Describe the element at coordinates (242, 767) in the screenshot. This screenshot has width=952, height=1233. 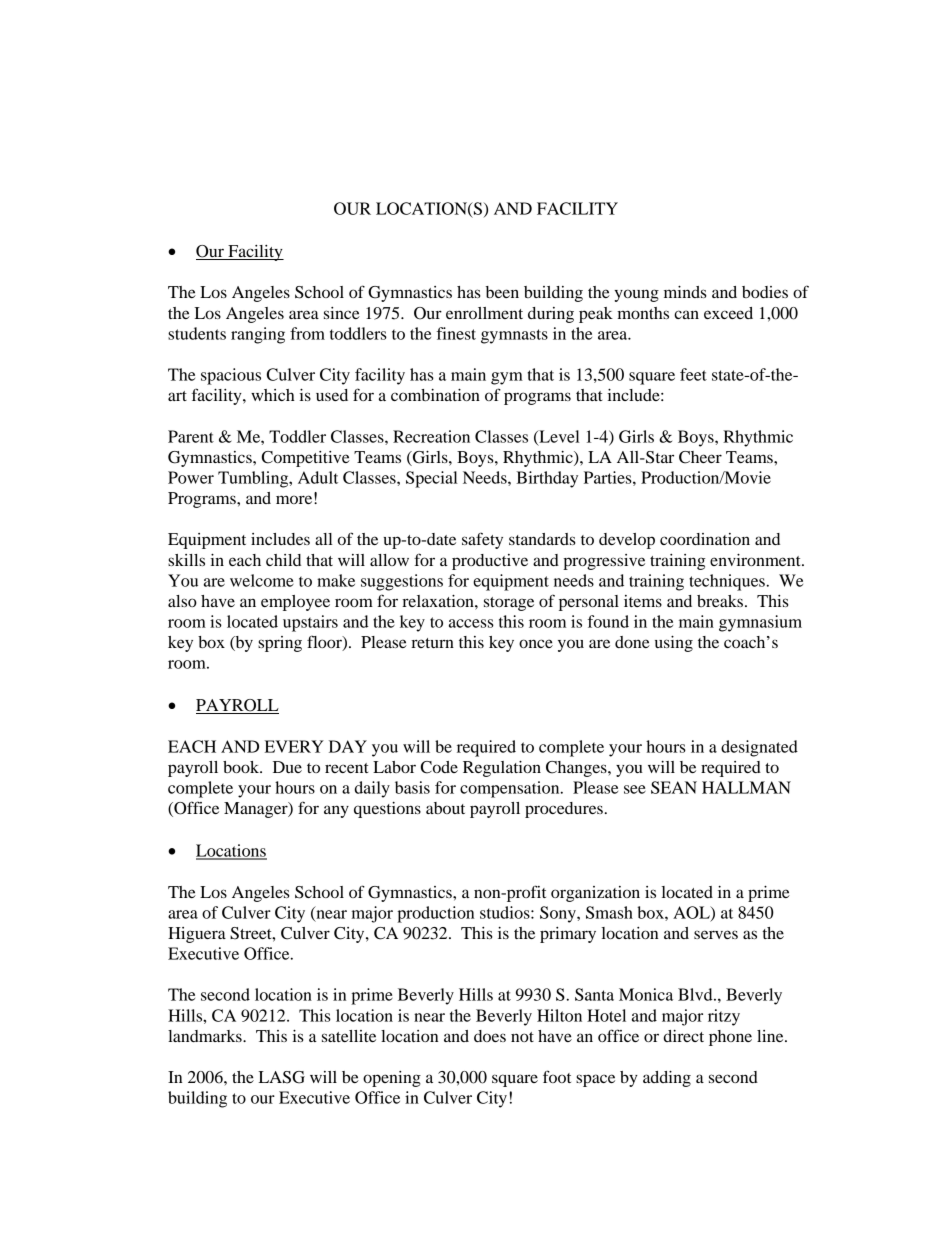
I see `book` at that location.
